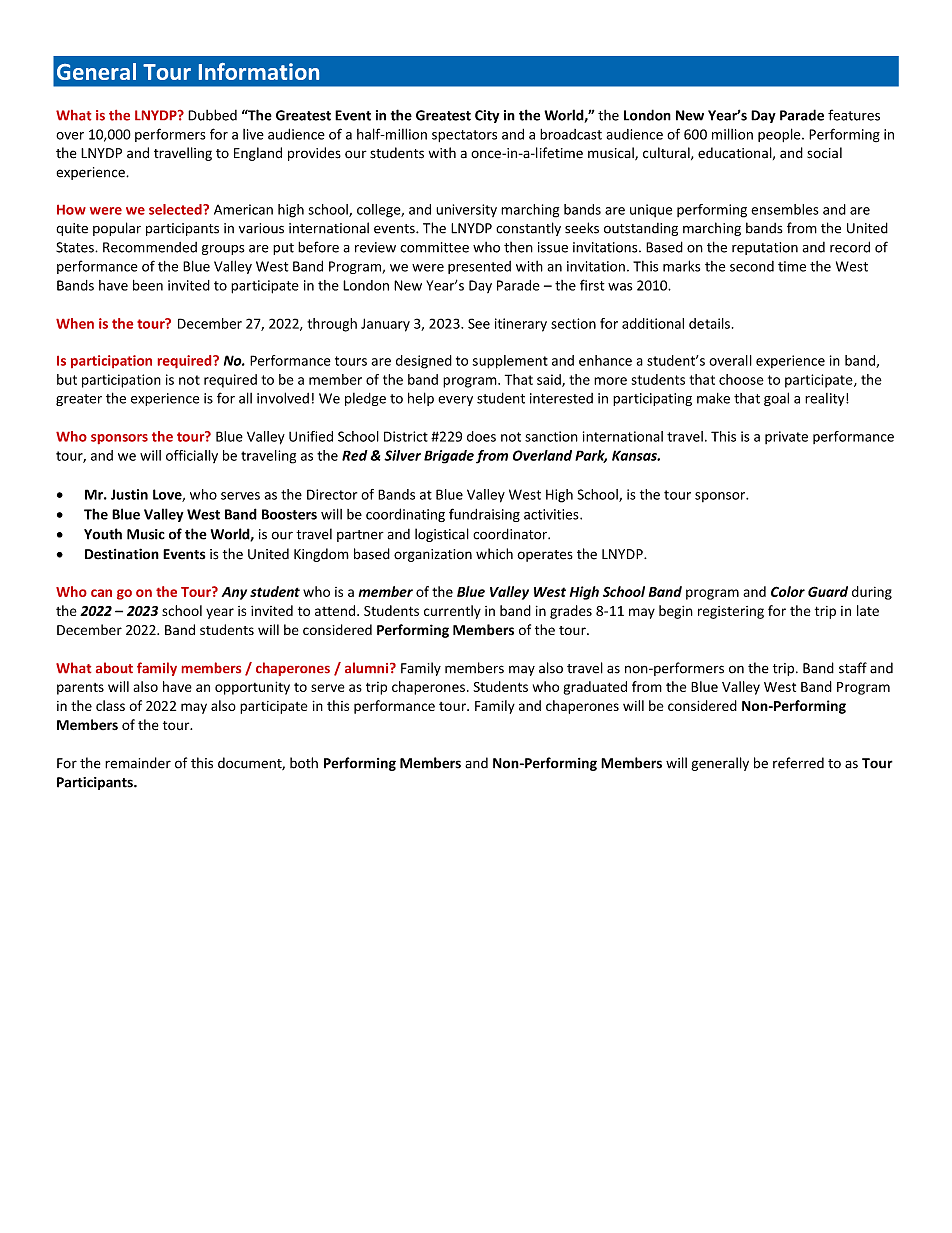 The height and width of the document is (1233, 952). Describe the element at coordinates (479, 267) in the document. I see `presented` at that location.
